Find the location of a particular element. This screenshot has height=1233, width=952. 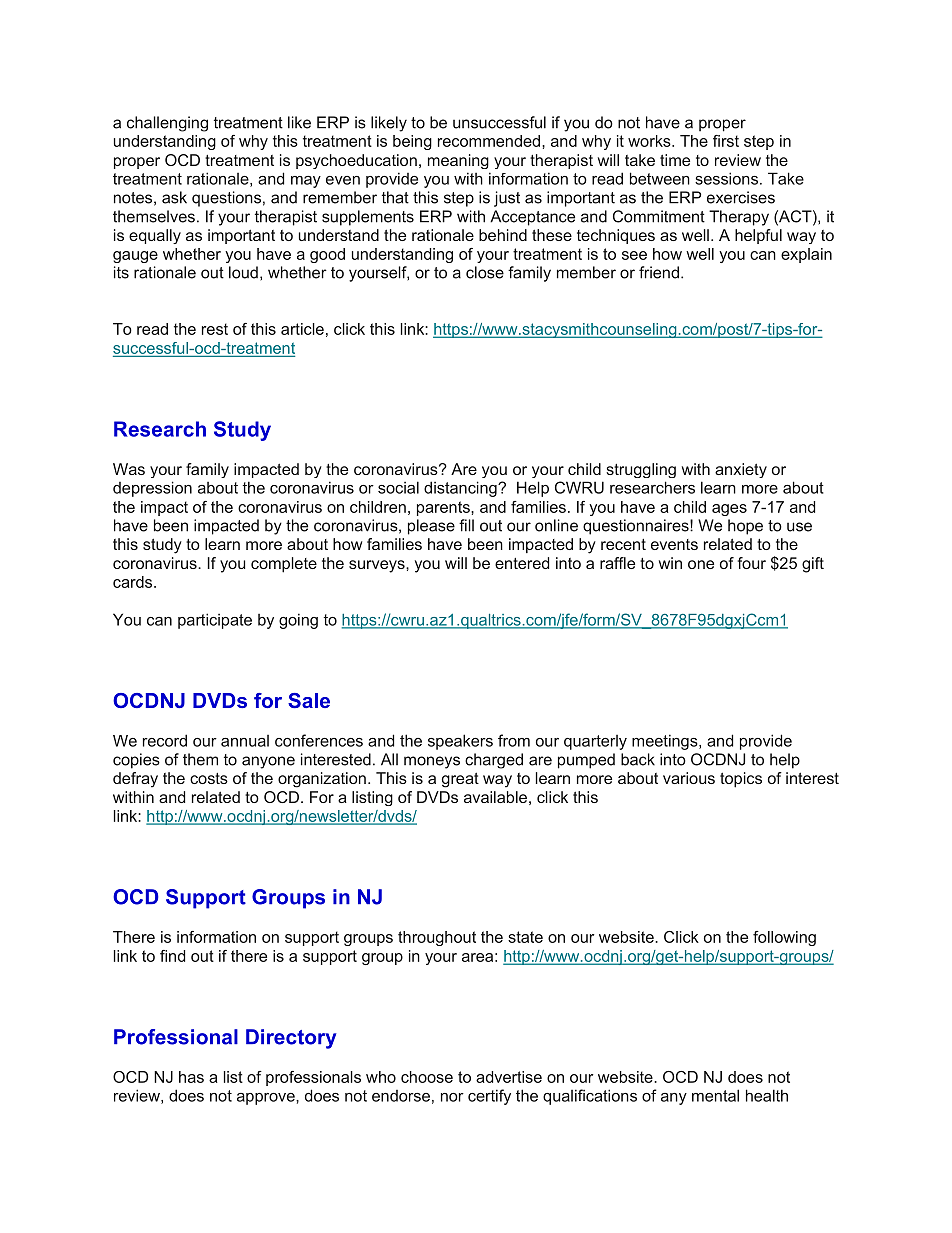

meaning is located at coordinates (458, 161).
